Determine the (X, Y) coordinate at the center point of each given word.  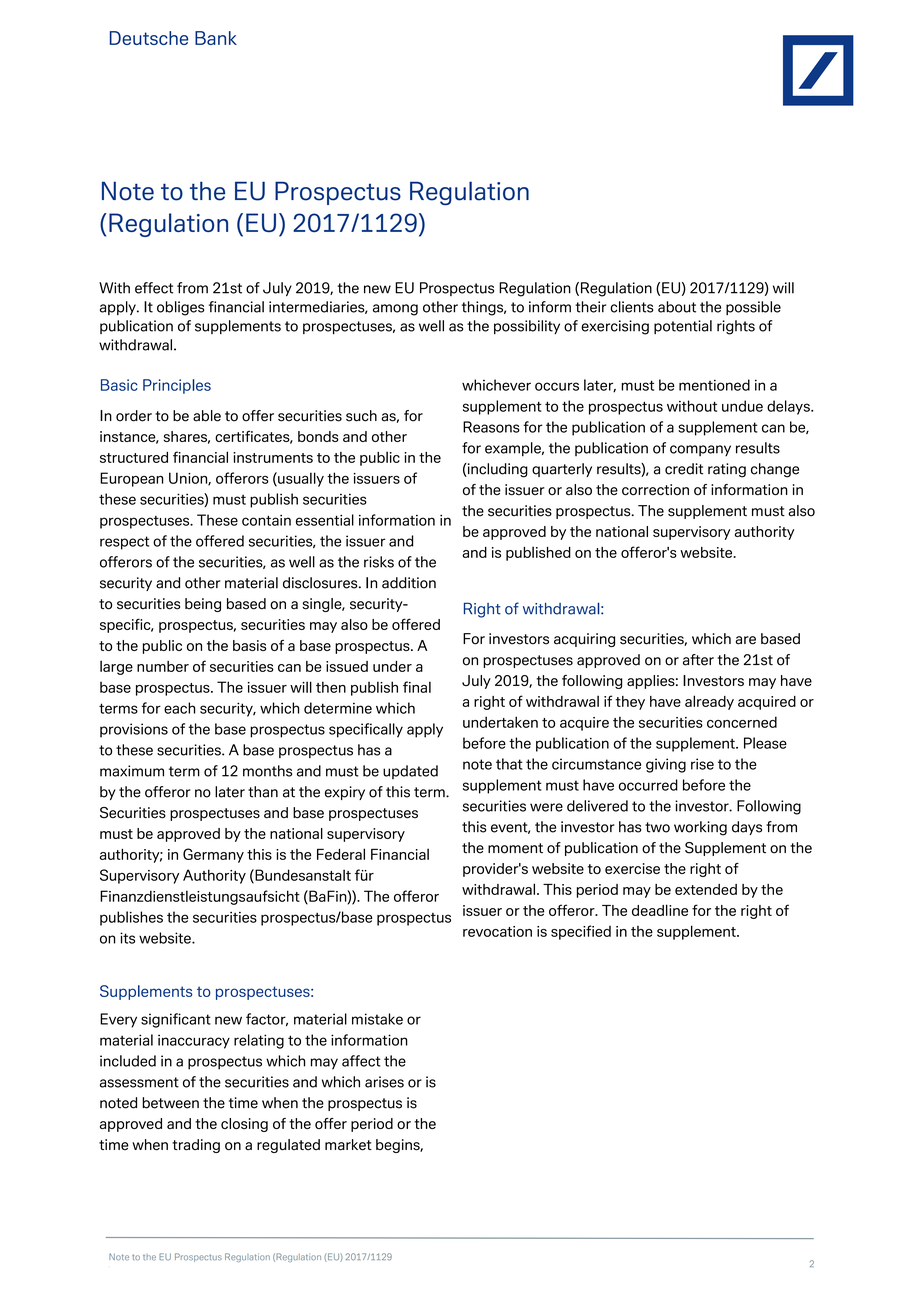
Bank (216, 38)
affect (361, 1061)
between (170, 1103)
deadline (660, 910)
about (677, 307)
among (395, 310)
